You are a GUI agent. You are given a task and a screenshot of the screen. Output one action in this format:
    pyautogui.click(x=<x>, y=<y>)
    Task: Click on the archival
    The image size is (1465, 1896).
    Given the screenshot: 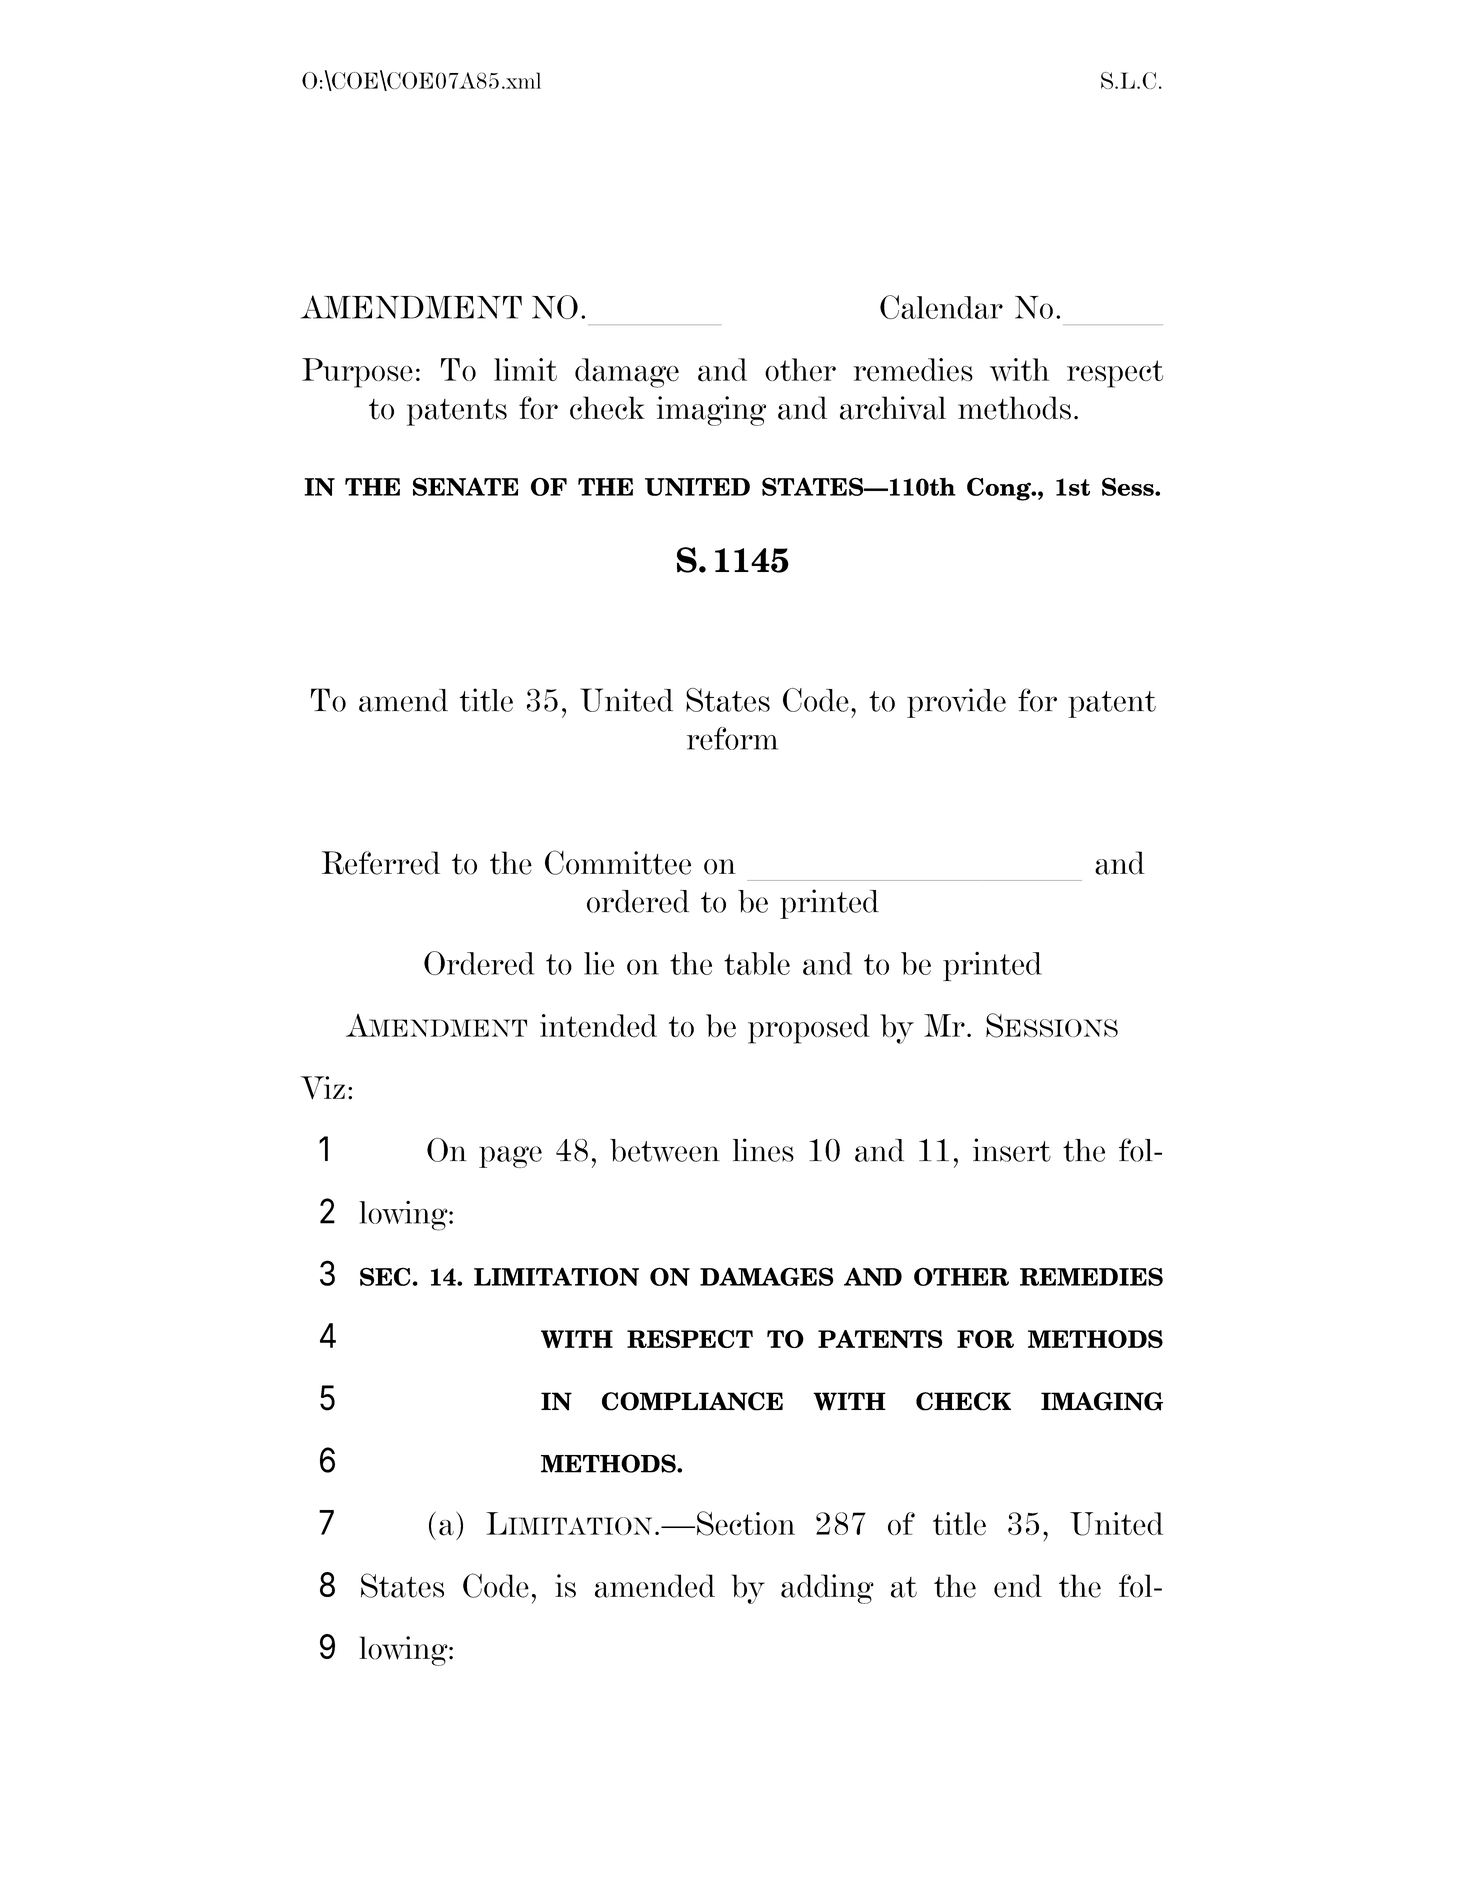 What is the action you would take?
    pyautogui.click(x=893, y=408)
